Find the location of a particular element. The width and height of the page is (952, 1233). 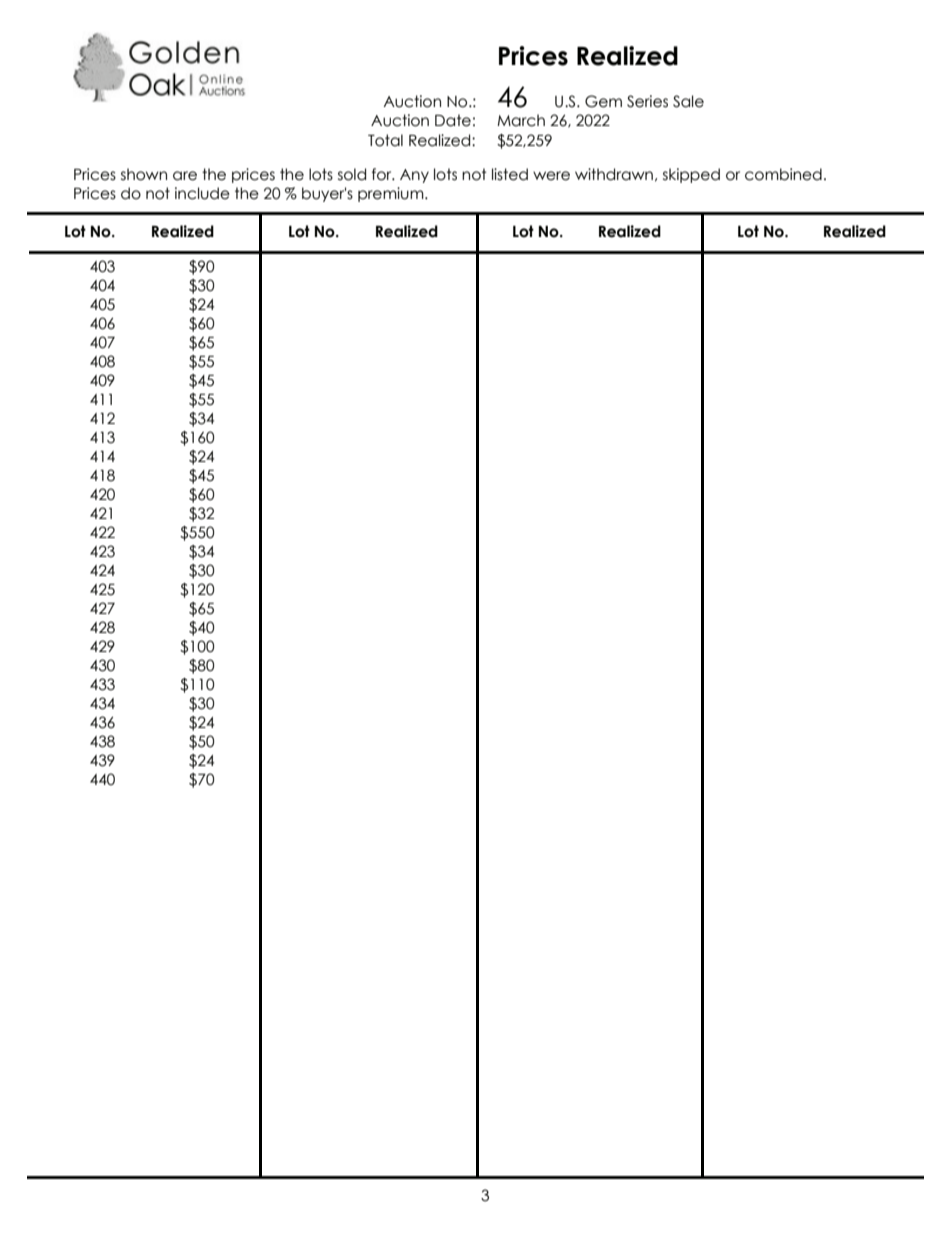

combined is located at coordinates (783, 174).
